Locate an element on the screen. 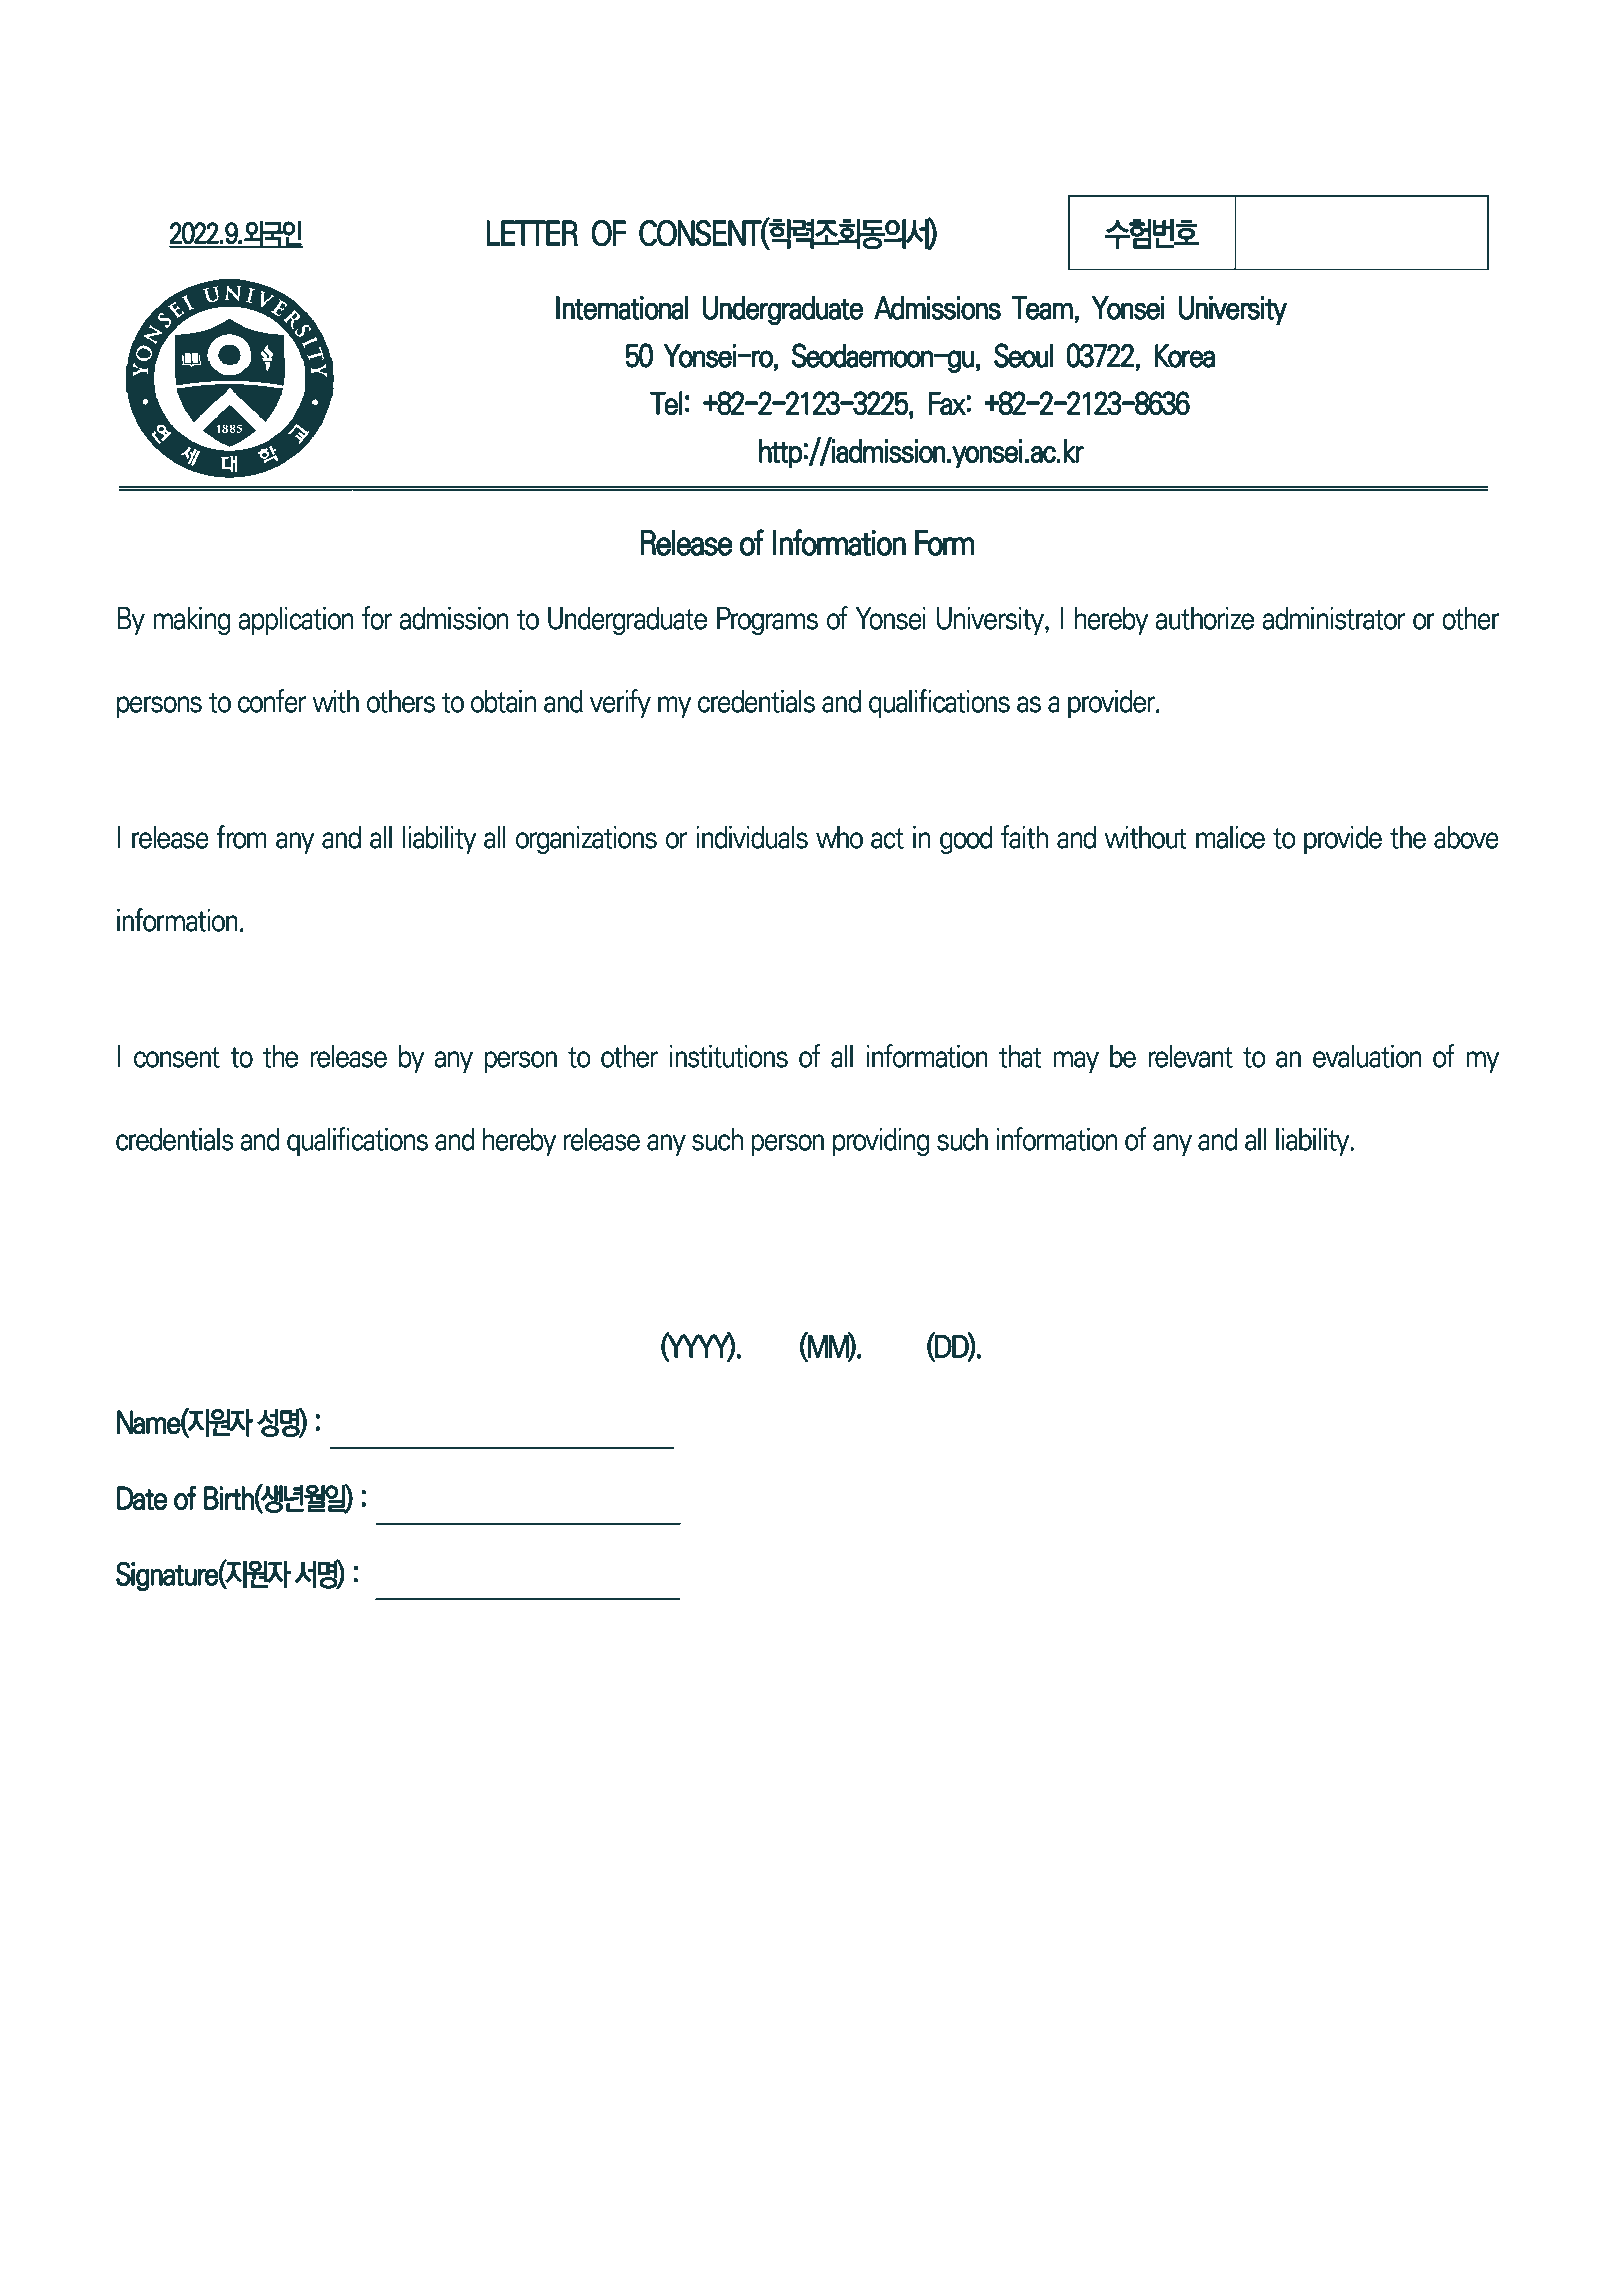 The image size is (1615, 2285). Programs is located at coordinates (767, 621).
